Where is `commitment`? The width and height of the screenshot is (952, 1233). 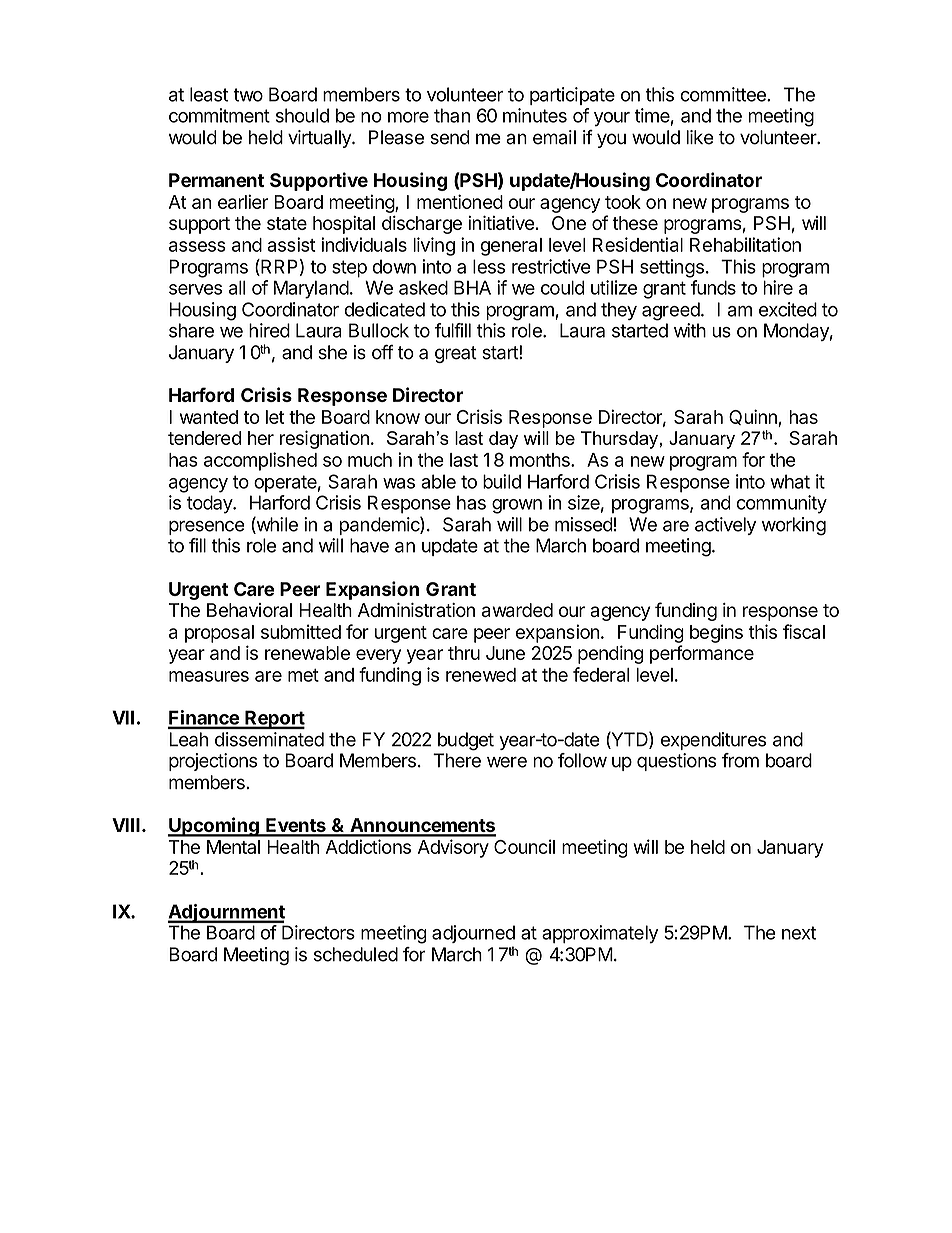 commitment is located at coordinates (219, 115).
